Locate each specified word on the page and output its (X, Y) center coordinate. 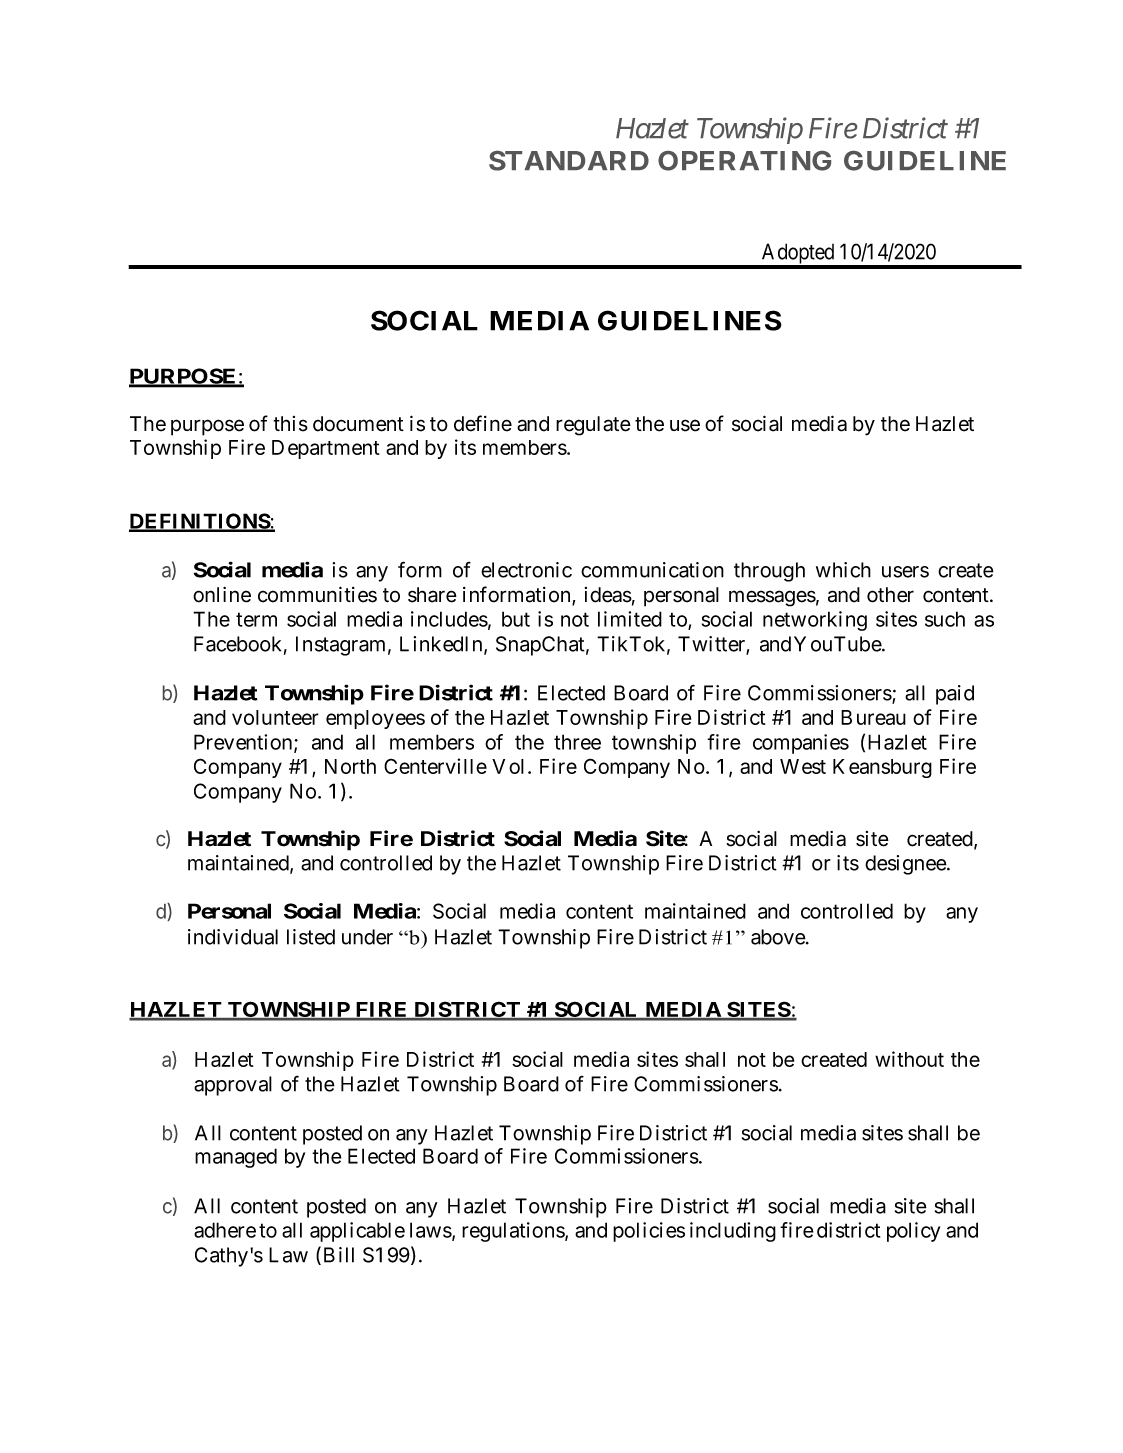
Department (326, 449)
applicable (357, 1232)
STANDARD (569, 161)
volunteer (275, 717)
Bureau (873, 717)
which (843, 570)
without (909, 1059)
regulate (593, 426)
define (483, 423)
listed (311, 937)
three (577, 742)
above (779, 937)
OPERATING (744, 161)
